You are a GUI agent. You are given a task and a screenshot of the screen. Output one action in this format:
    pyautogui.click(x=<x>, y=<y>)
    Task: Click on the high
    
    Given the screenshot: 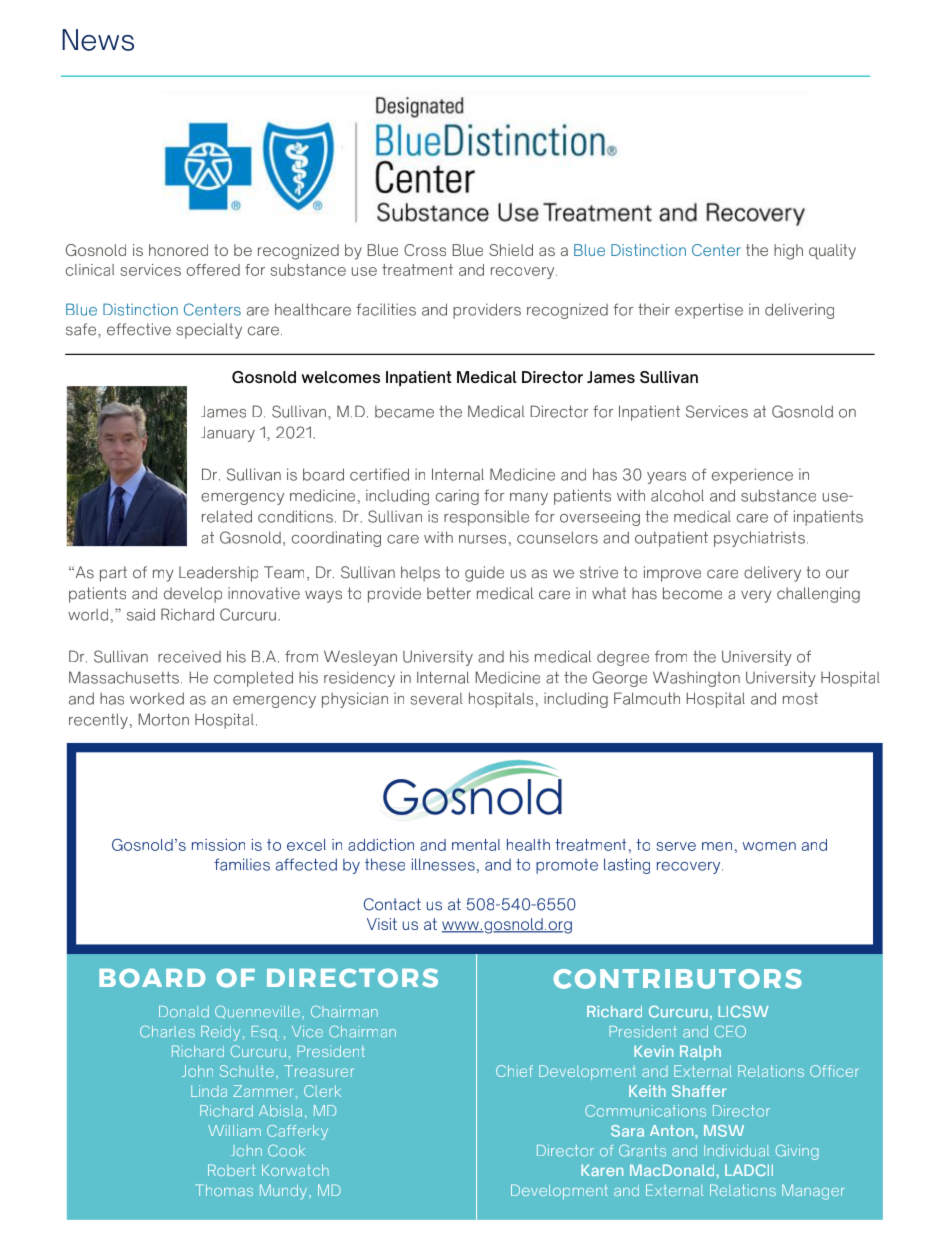 What is the action you would take?
    pyautogui.click(x=788, y=252)
